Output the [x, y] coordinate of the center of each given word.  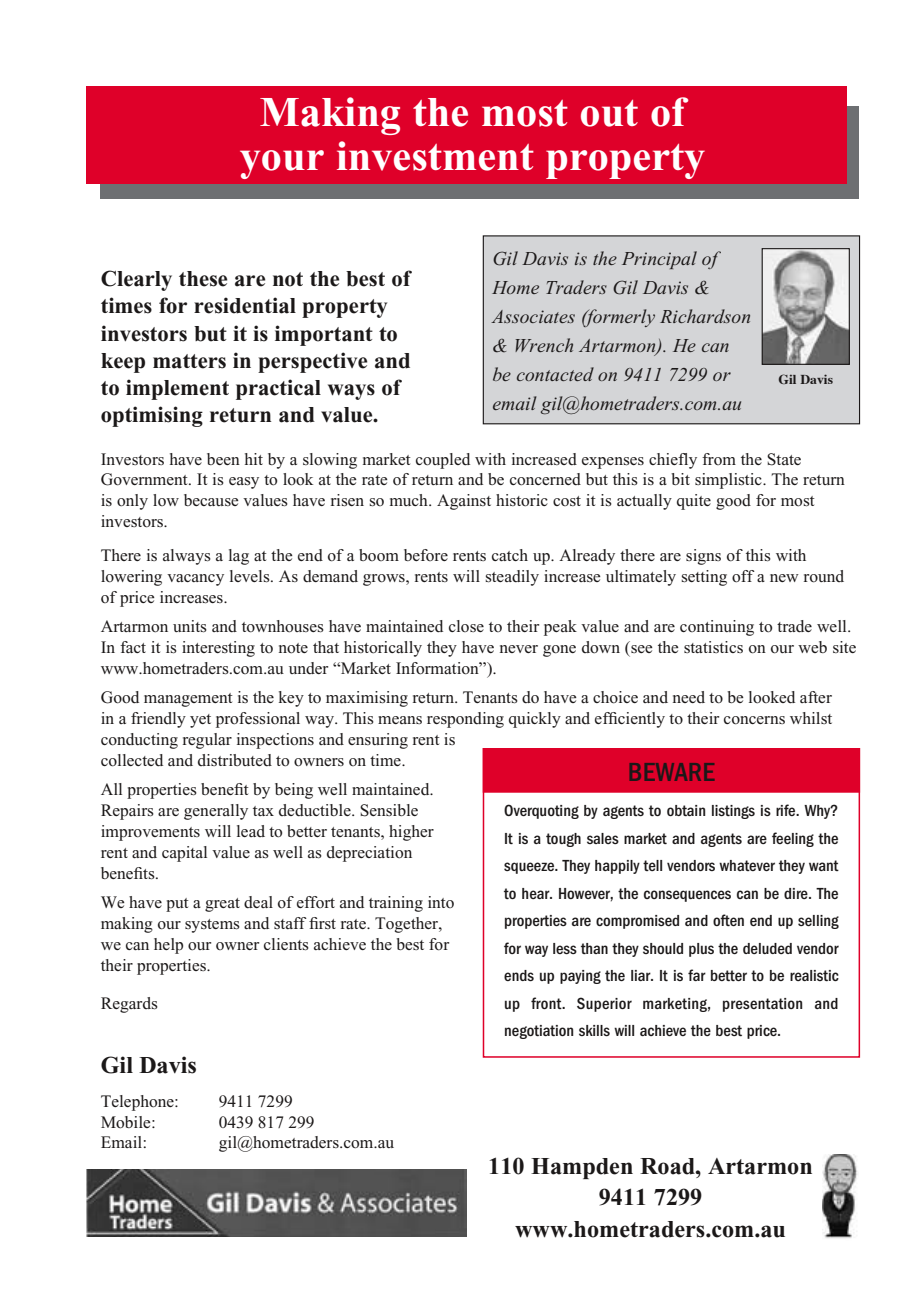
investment [435, 156]
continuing [717, 628]
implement [177, 389]
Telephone [138, 1103]
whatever [747, 865]
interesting [218, 649]
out [609, 113]
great [222, 905]
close [466, 626]
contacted [555, 374]
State [784, 459]
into [441, 902]
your [282, 164]
